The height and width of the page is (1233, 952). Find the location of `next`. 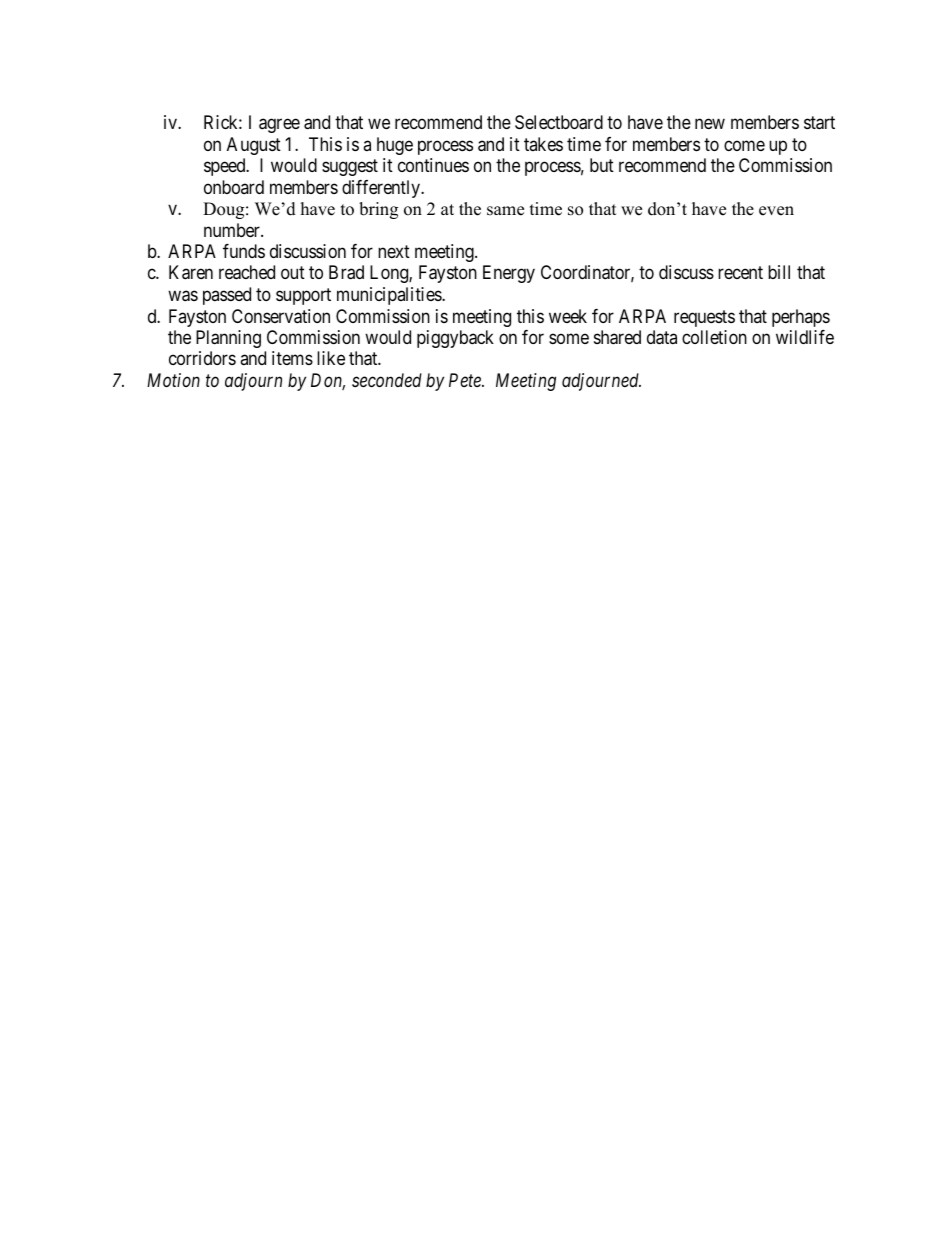

next is located at coordinates (394, 251).
